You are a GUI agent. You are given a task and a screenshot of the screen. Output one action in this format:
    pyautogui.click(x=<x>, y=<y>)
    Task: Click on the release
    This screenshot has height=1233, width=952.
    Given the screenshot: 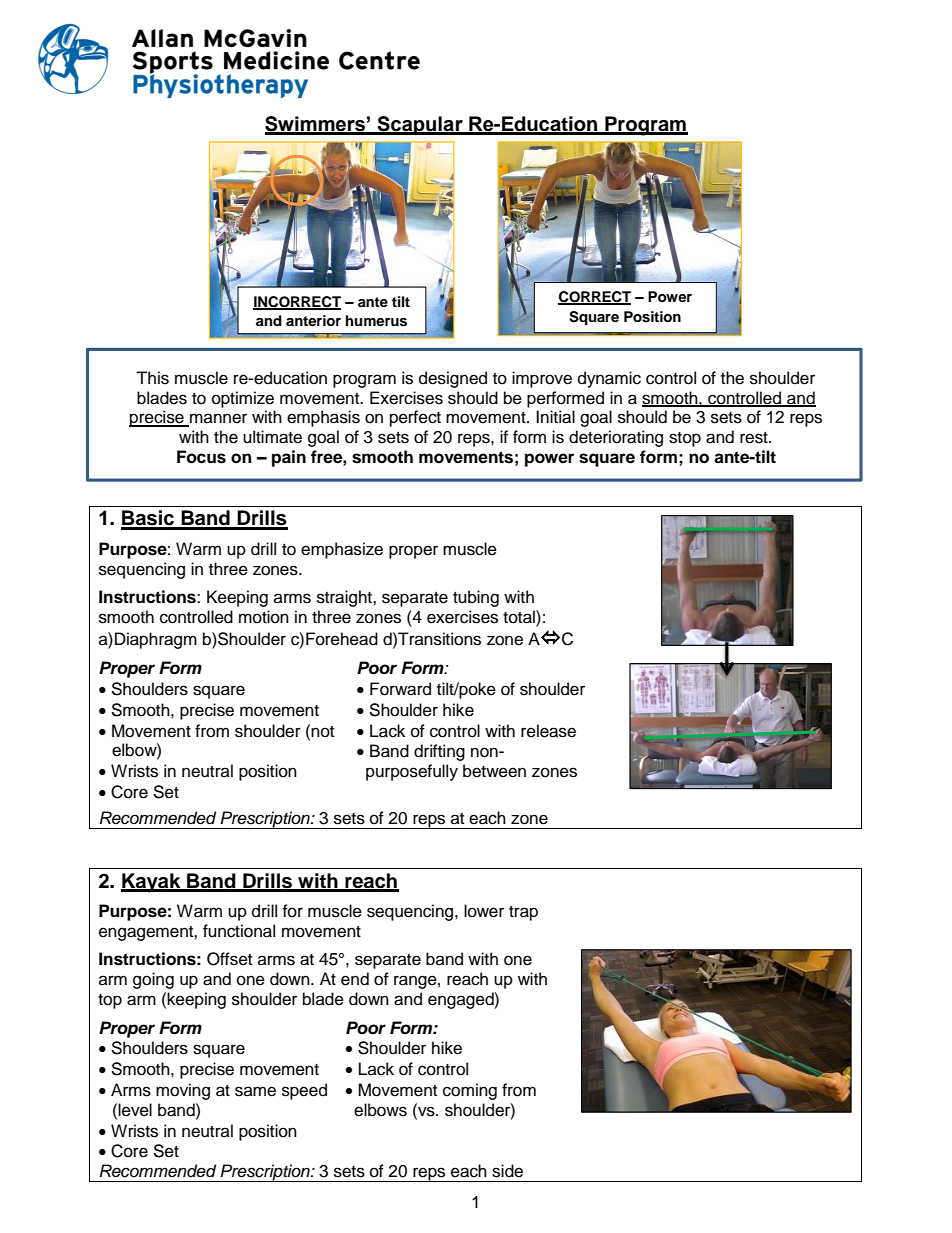 What is the action you would take?
    pyautogui.click(x=548, y=731)
